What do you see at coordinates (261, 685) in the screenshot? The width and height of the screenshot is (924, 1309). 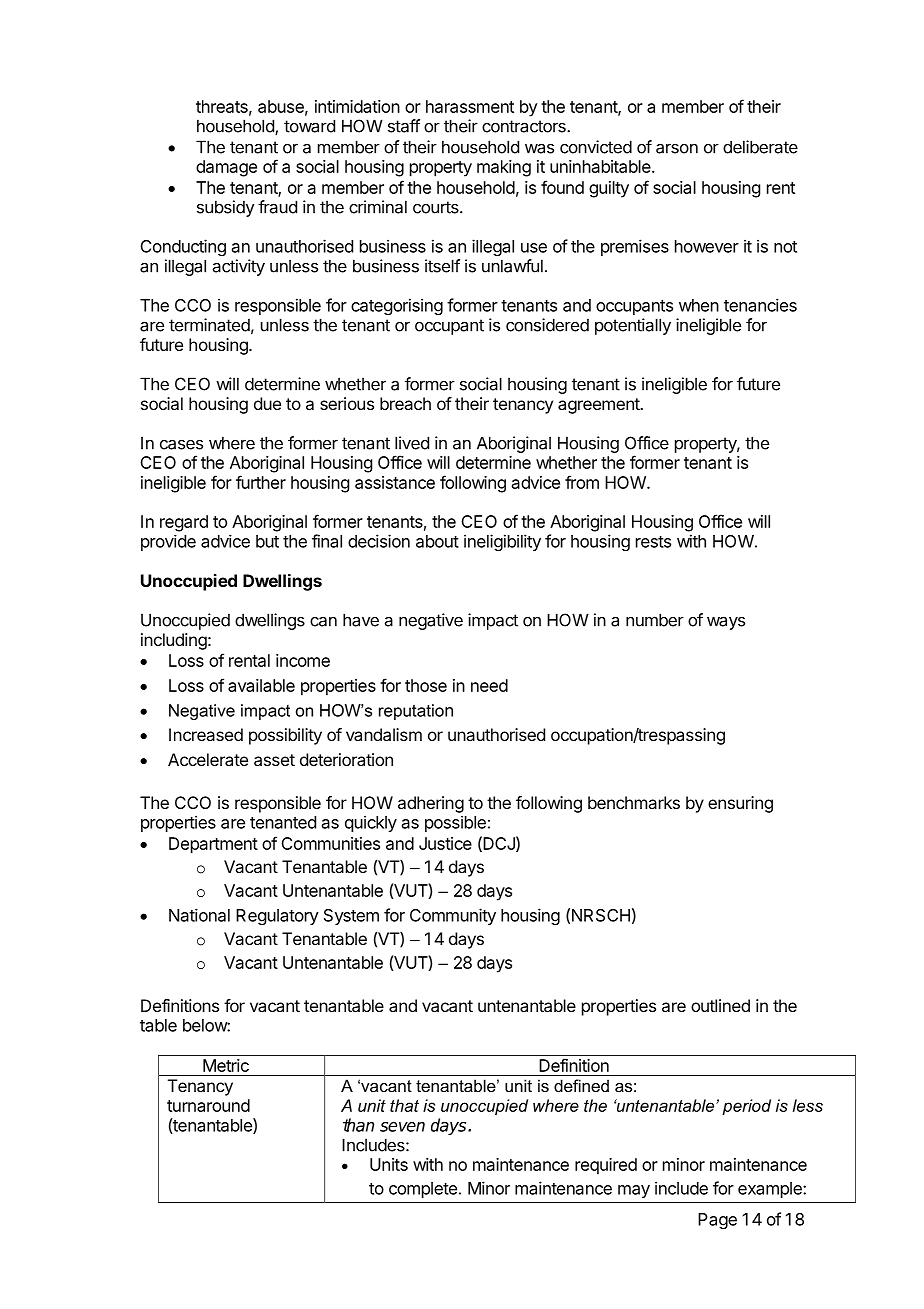 I see `available` at bounding box center [261, 685].
